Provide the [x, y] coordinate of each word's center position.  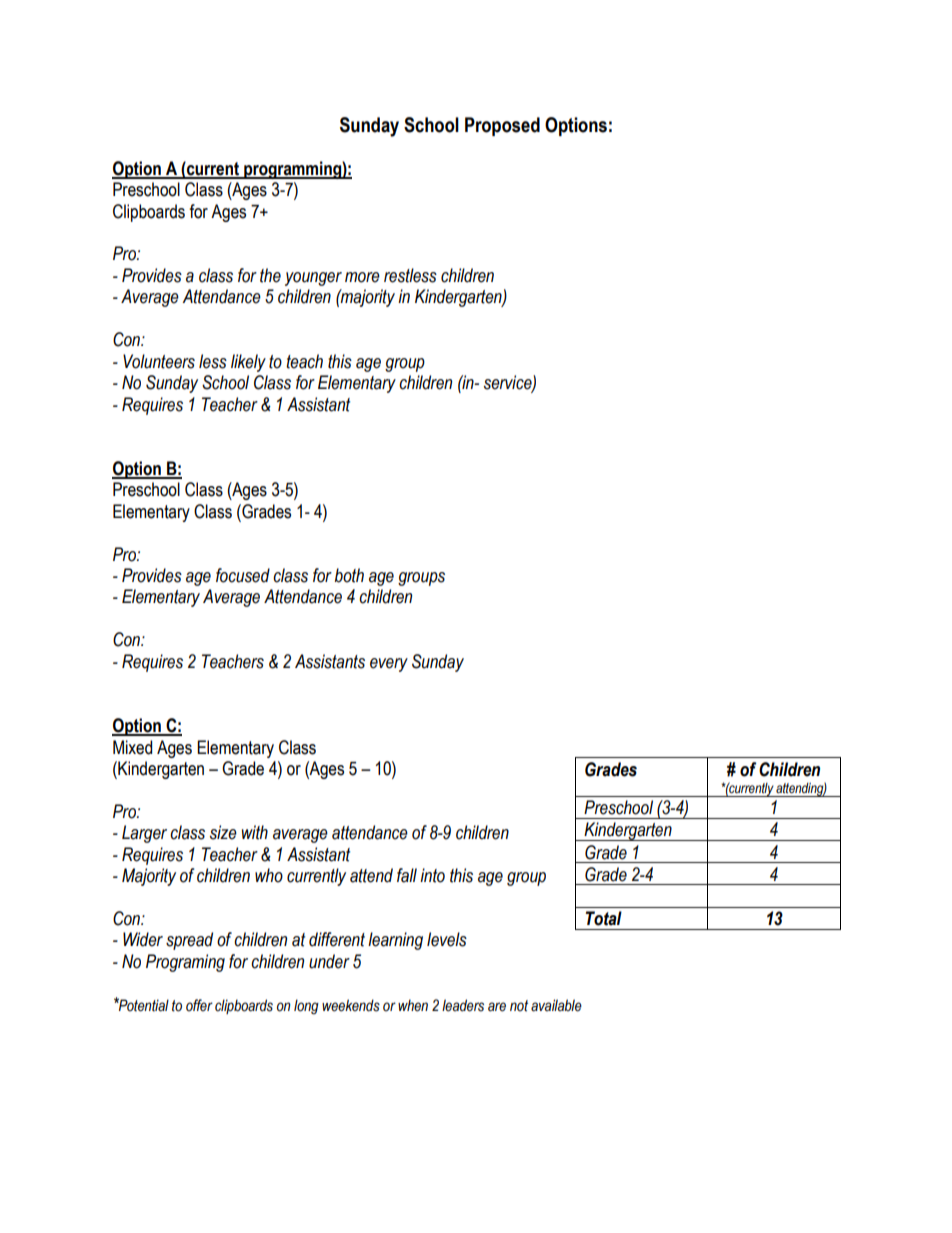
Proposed [502, 126]
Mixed [132, 747]
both [349, 575]
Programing [185, 963]
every [389, 665]
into [432, 875]
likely [248, 363]
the [270, 275]
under [329, 961]
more [362, 277]
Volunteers [159, 361]
